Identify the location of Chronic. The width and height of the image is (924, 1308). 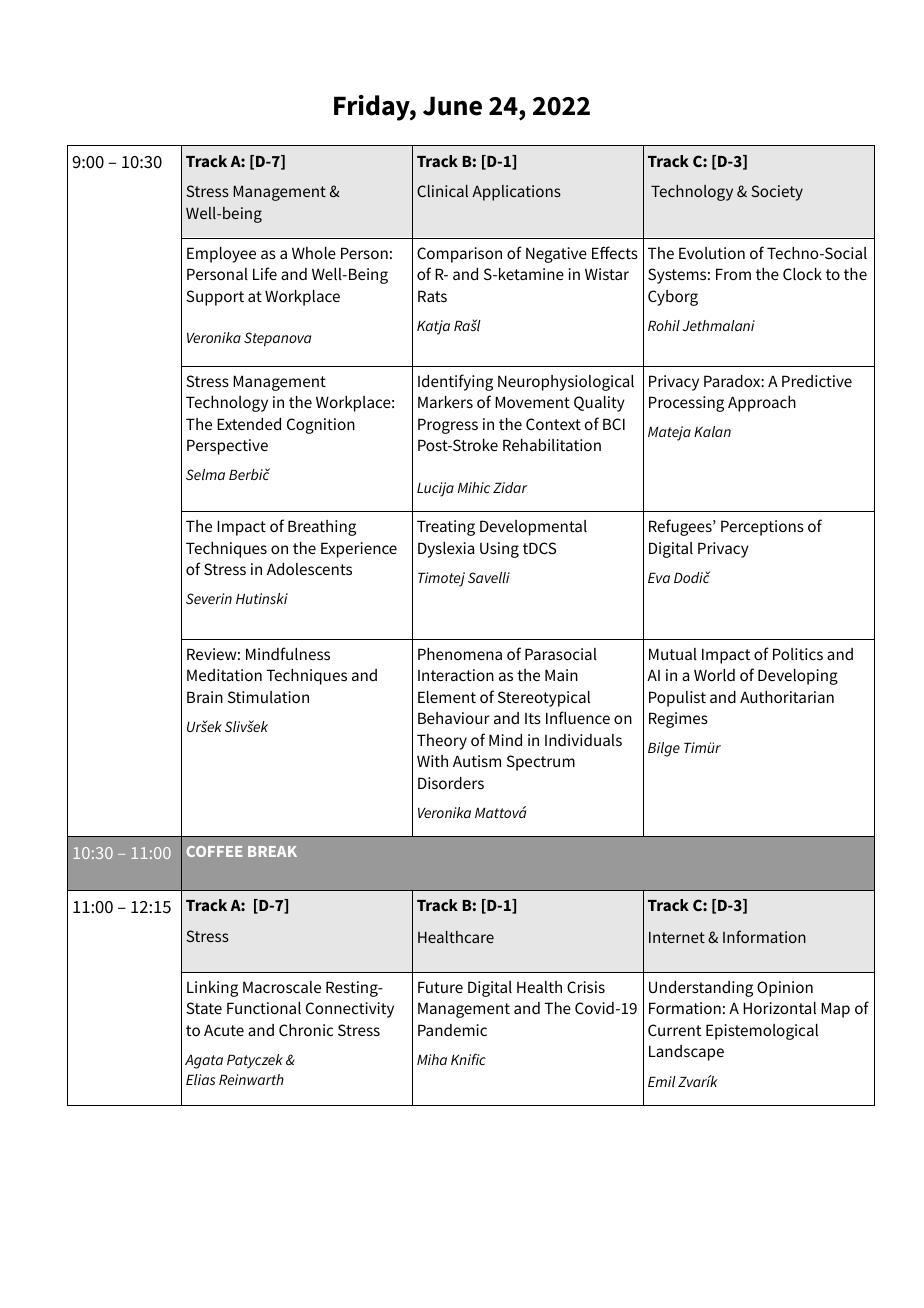
(306, 1030).
